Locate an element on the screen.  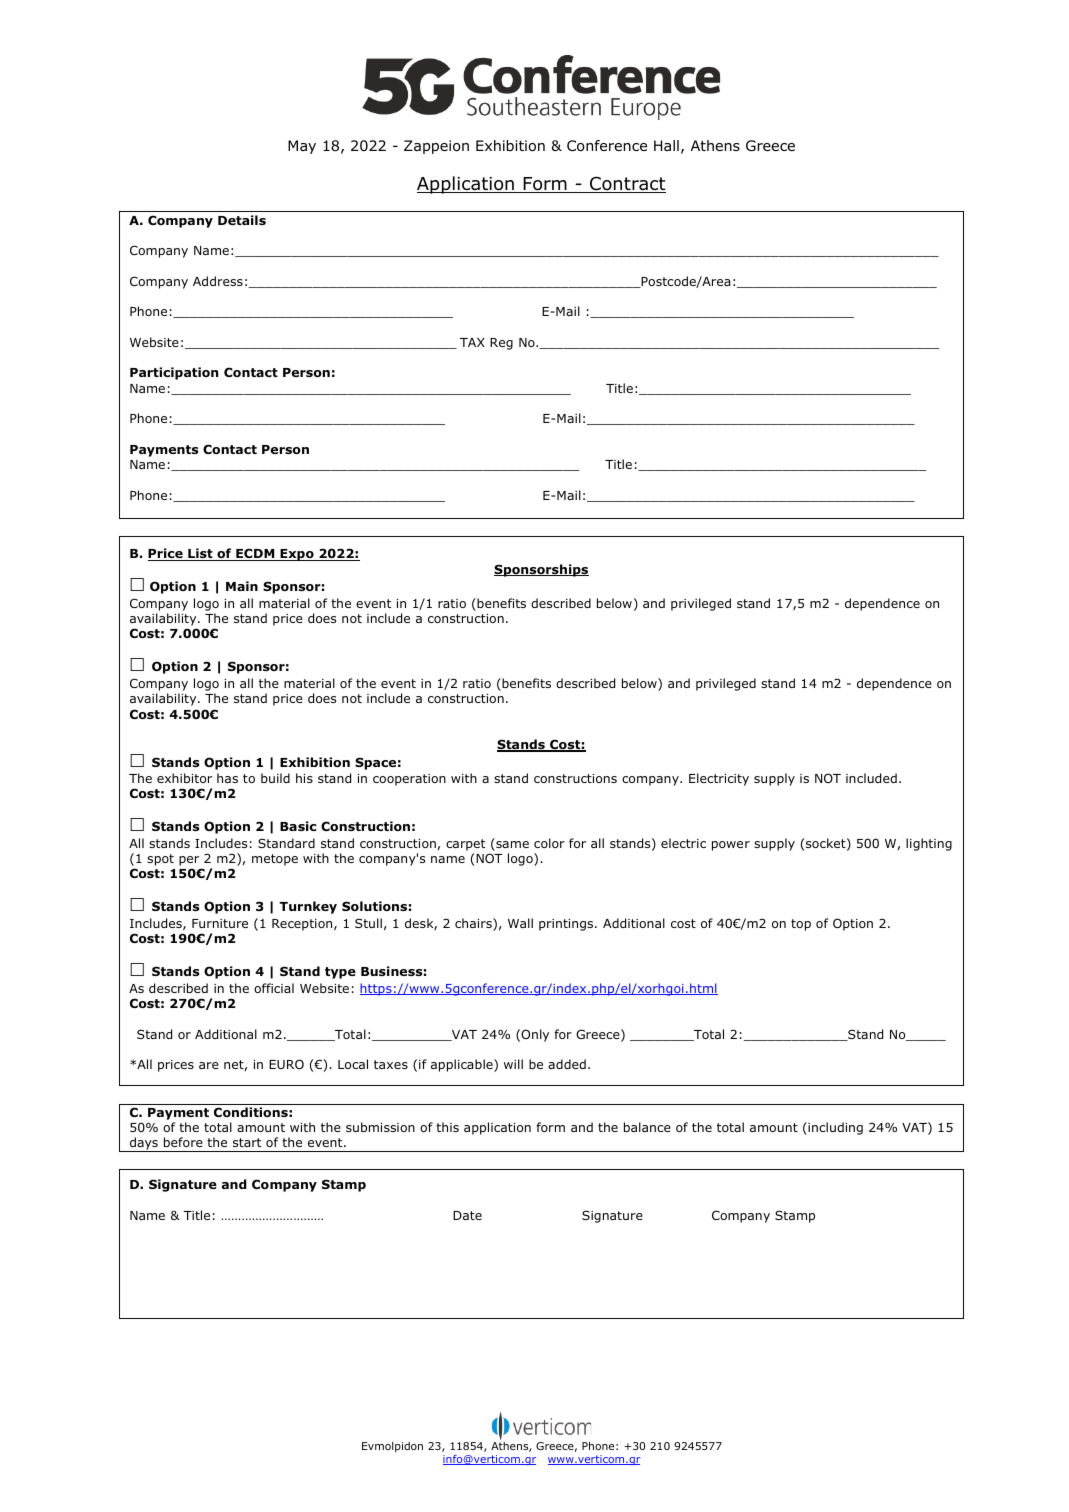
color is located at coordinates (549, 843).
